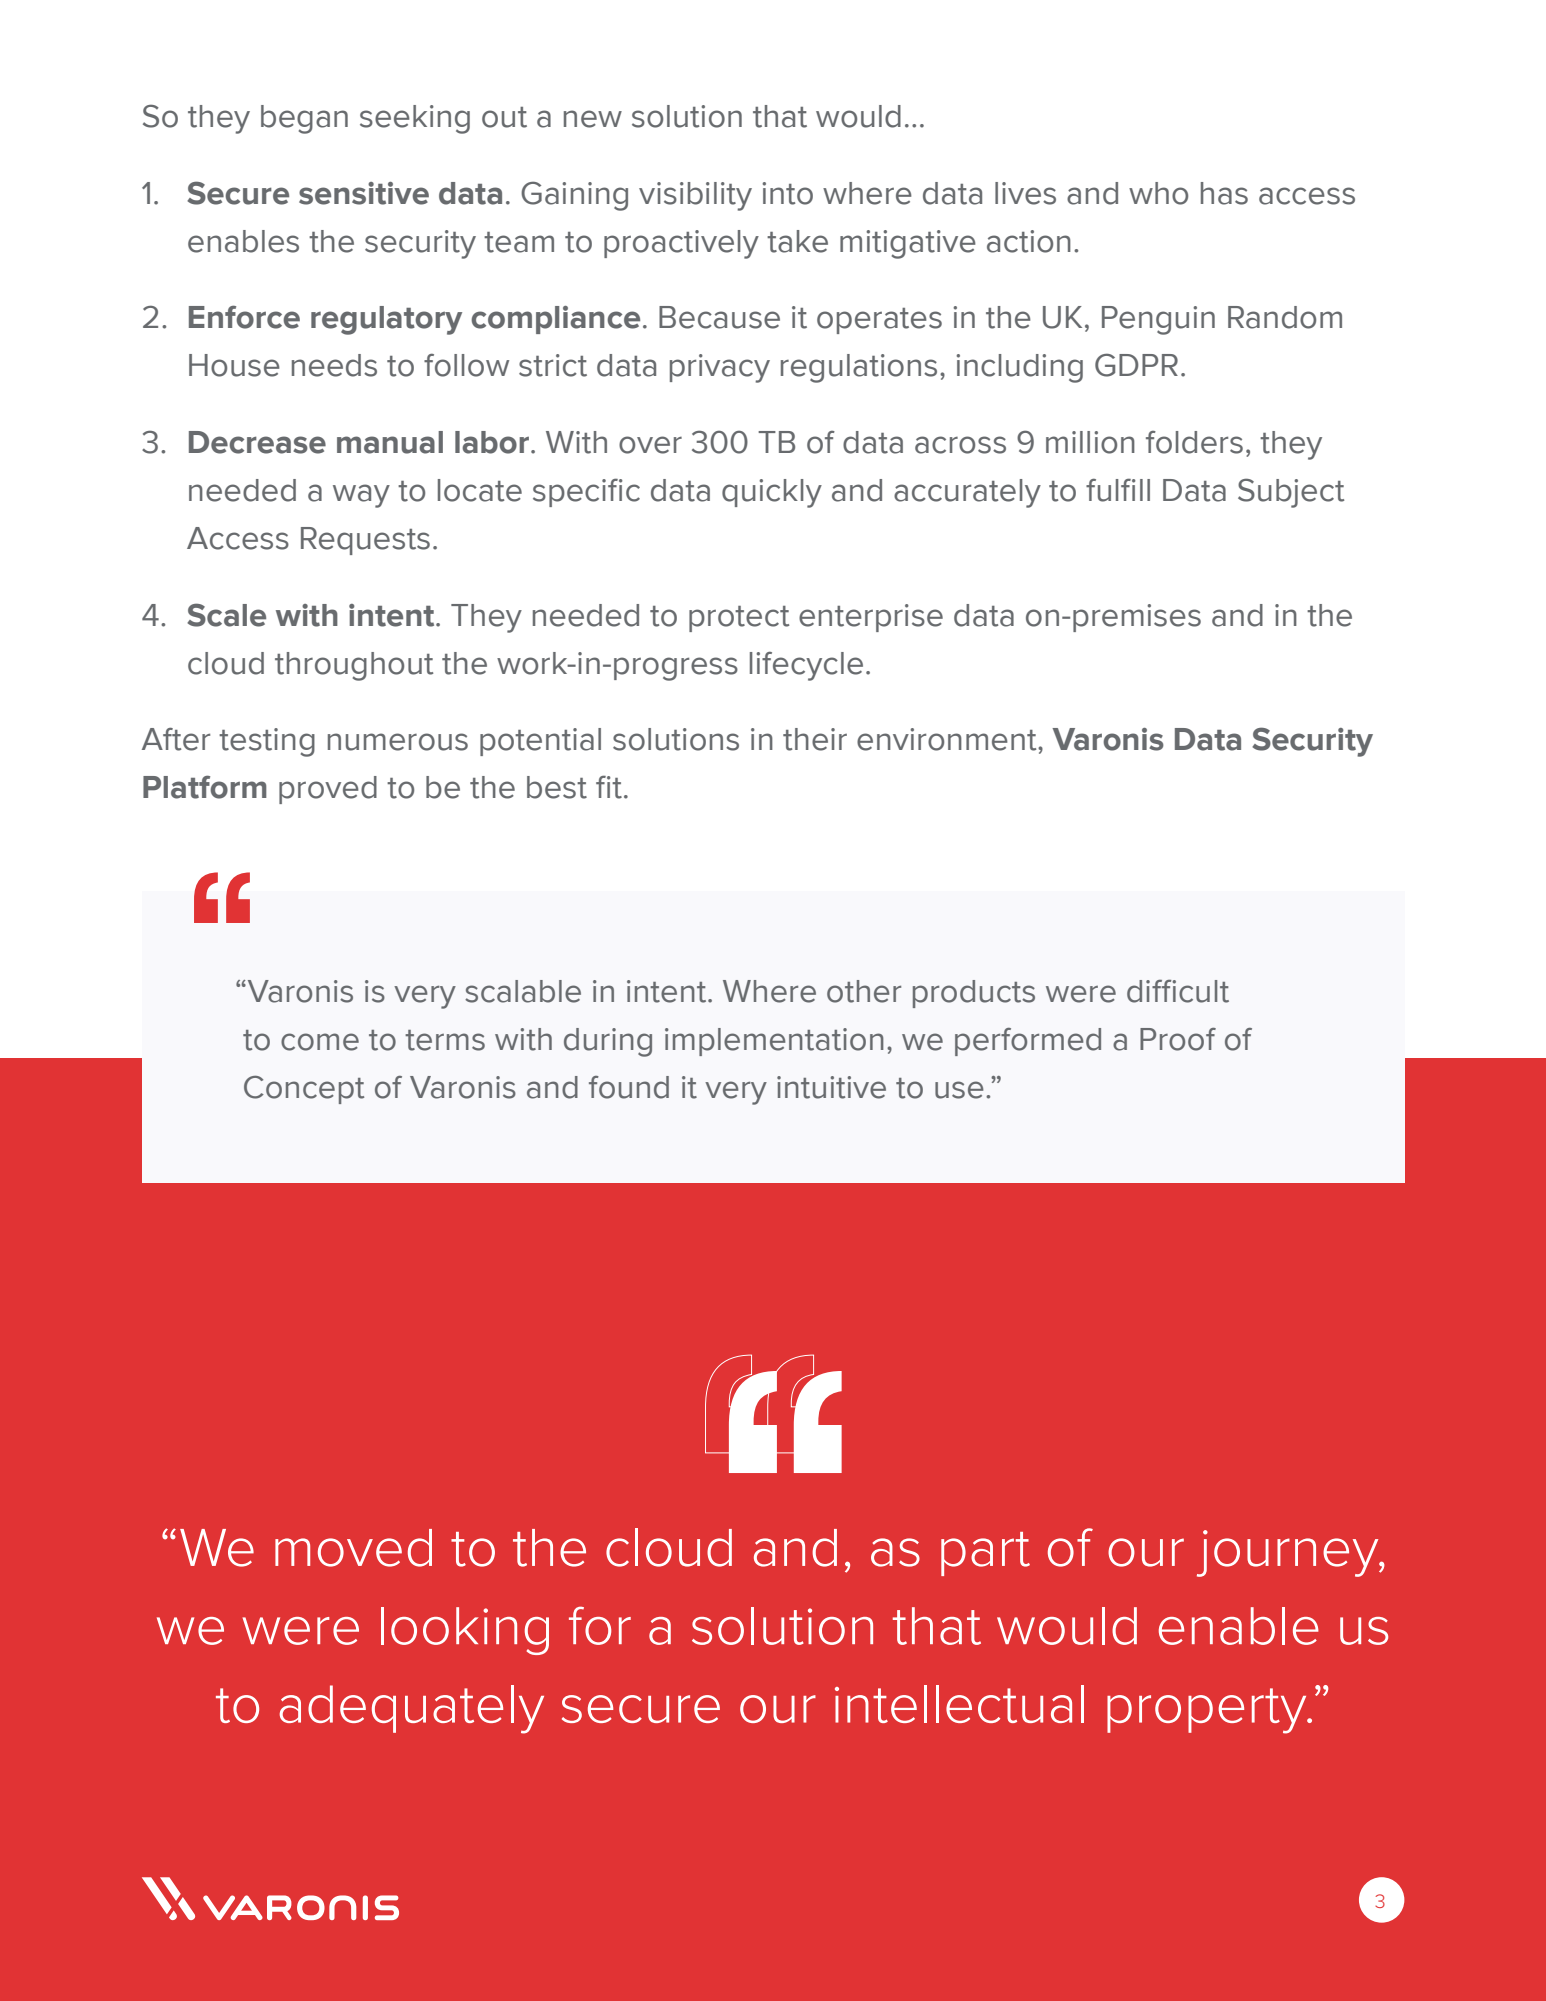  What do you see at coordinates (739, 619) in the screenshot?
I see `protect` at bounding box center [739, 619].
